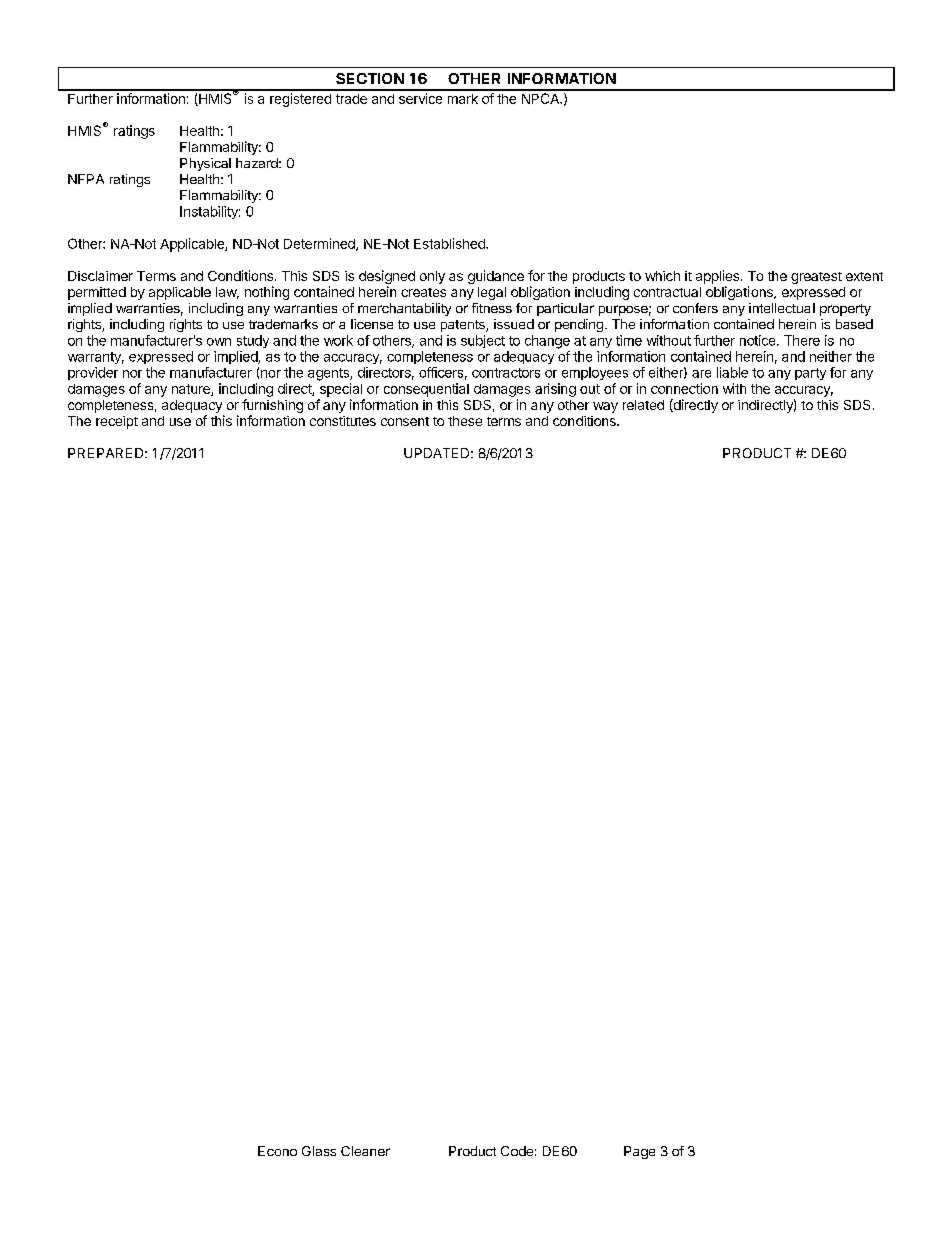  What do you see at coordinates (319, 1151) in the page?
I see `Glass` at bounding box center [319, 1151].
